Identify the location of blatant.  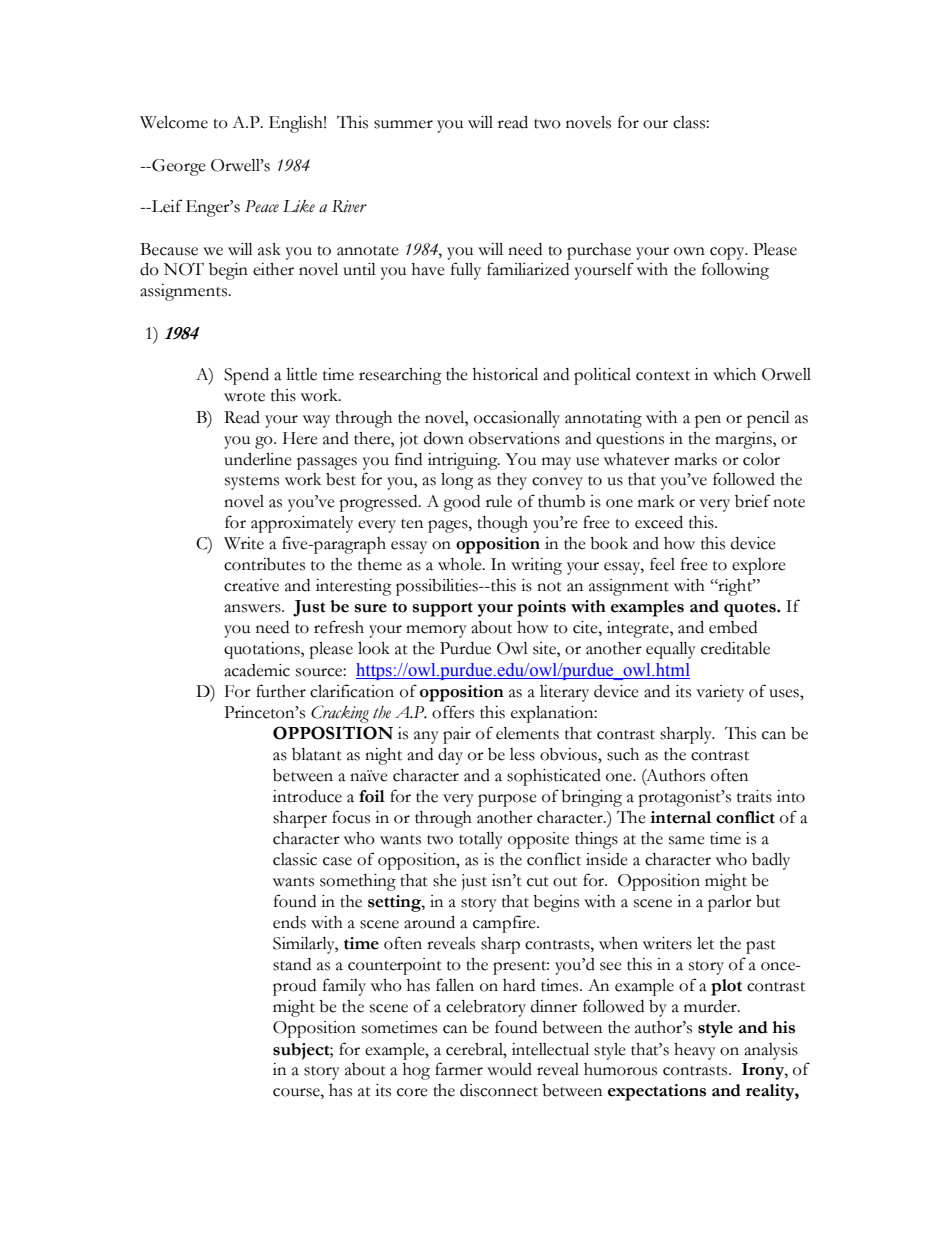
(317, 754).
